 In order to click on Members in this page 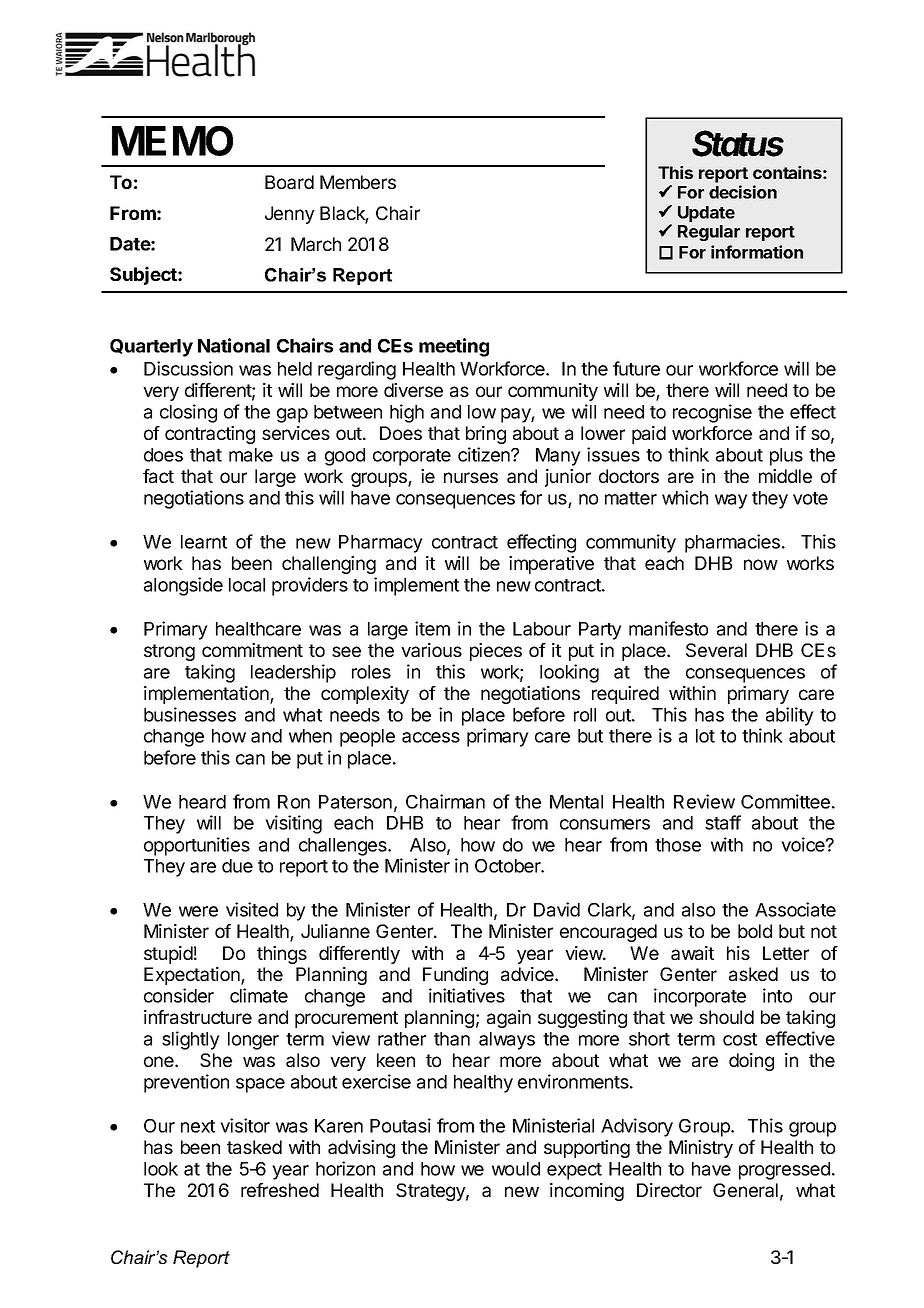, I will do `click(358, 182)`.
